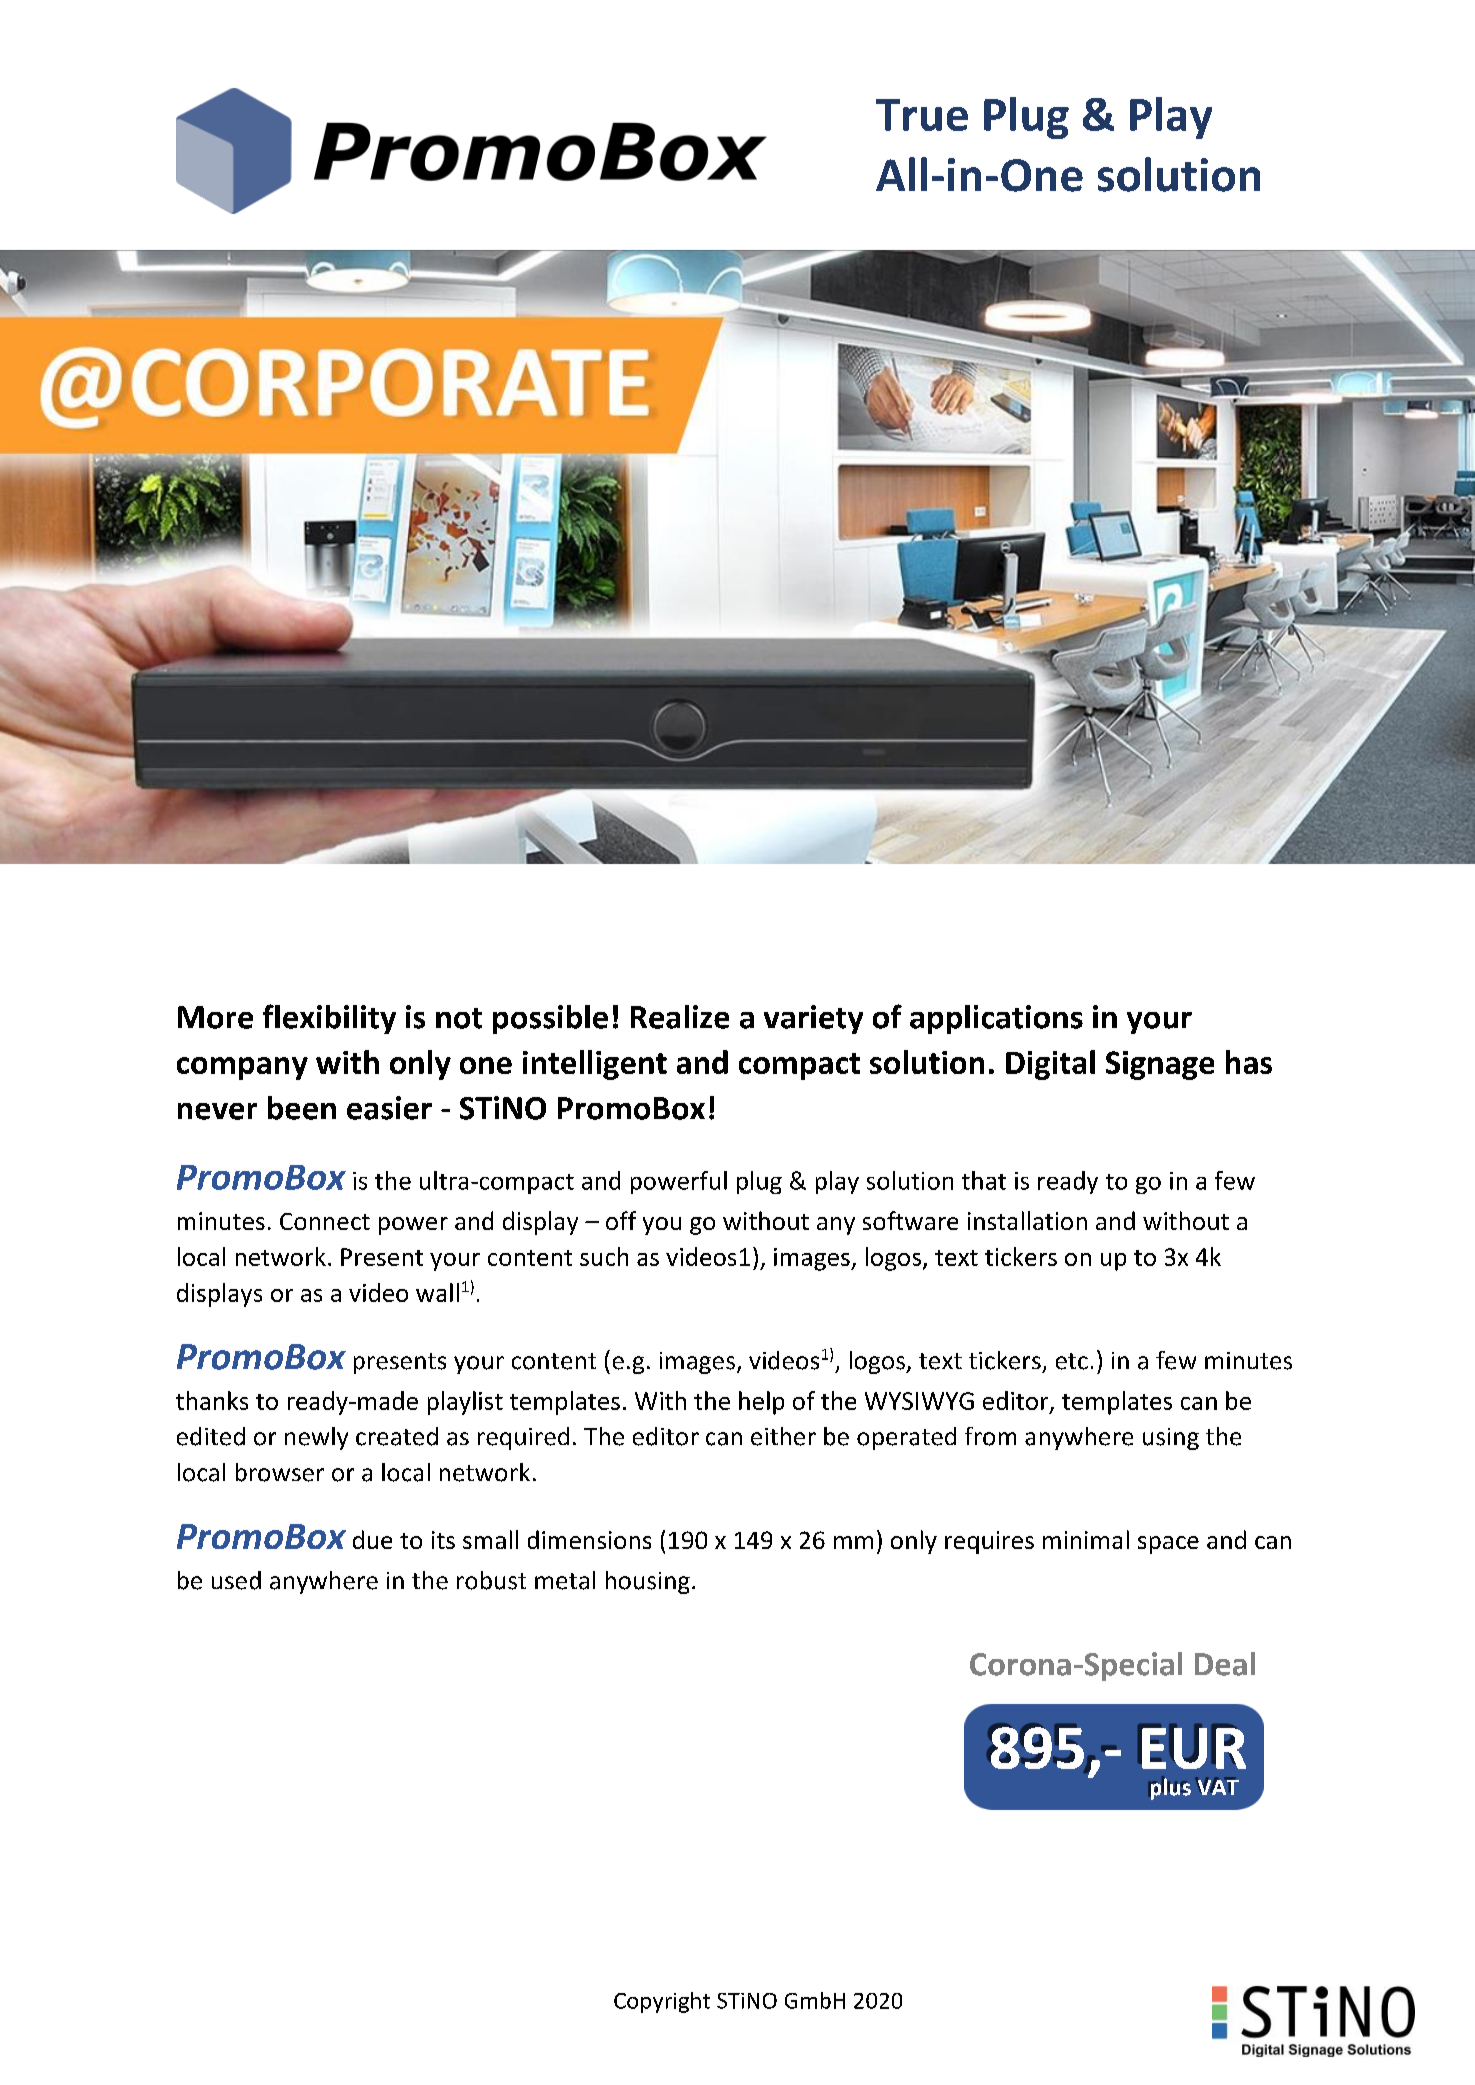 The height and width of the screenshot is (2085, 1475). Describe the element at coordinates (1160, 1065) in the screenshot. I see `Signage` at that location.
